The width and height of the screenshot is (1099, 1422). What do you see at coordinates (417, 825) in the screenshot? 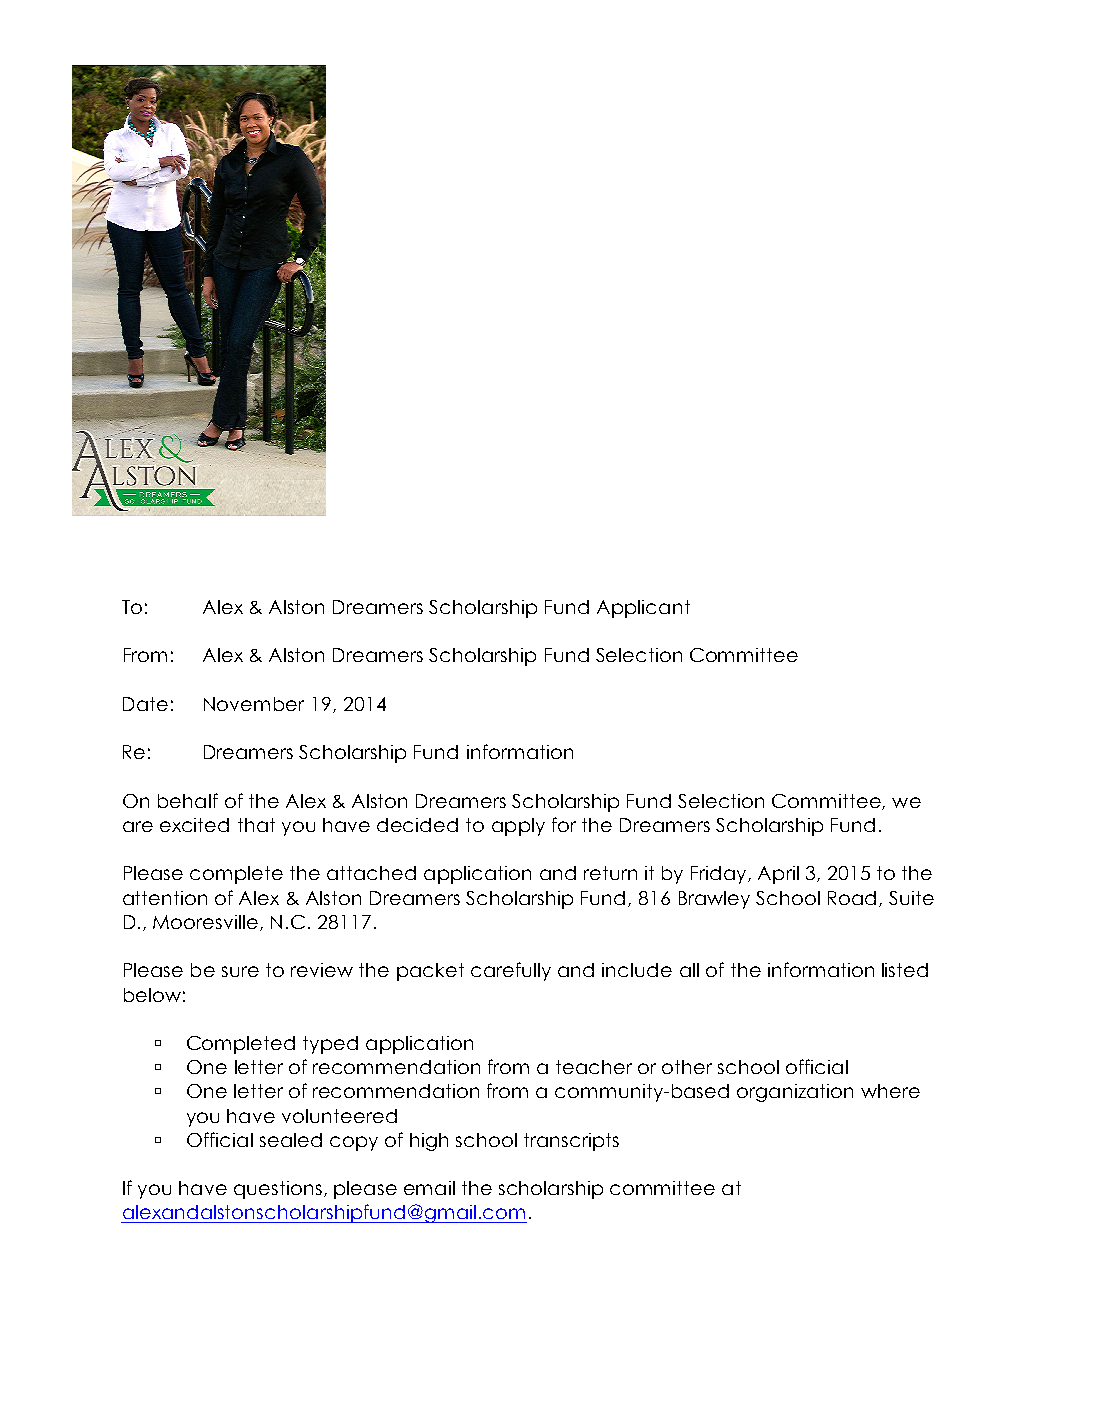
I see `decided` at bounding box center [417, 825].
